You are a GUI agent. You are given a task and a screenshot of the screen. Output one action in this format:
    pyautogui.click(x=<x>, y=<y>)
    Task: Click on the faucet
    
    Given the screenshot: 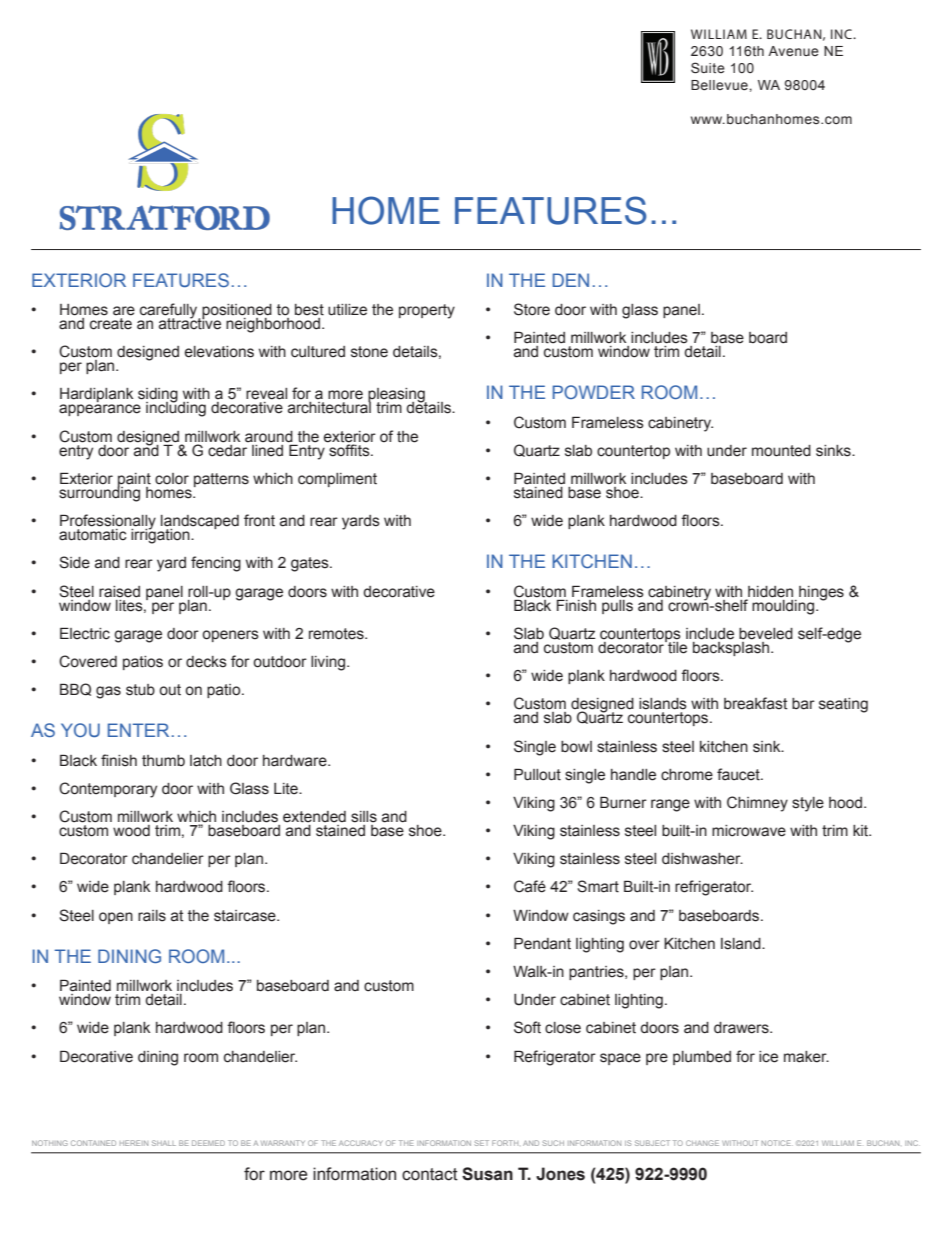 What is the action you would take?
    pyautogui.click(x=739, y=774)
